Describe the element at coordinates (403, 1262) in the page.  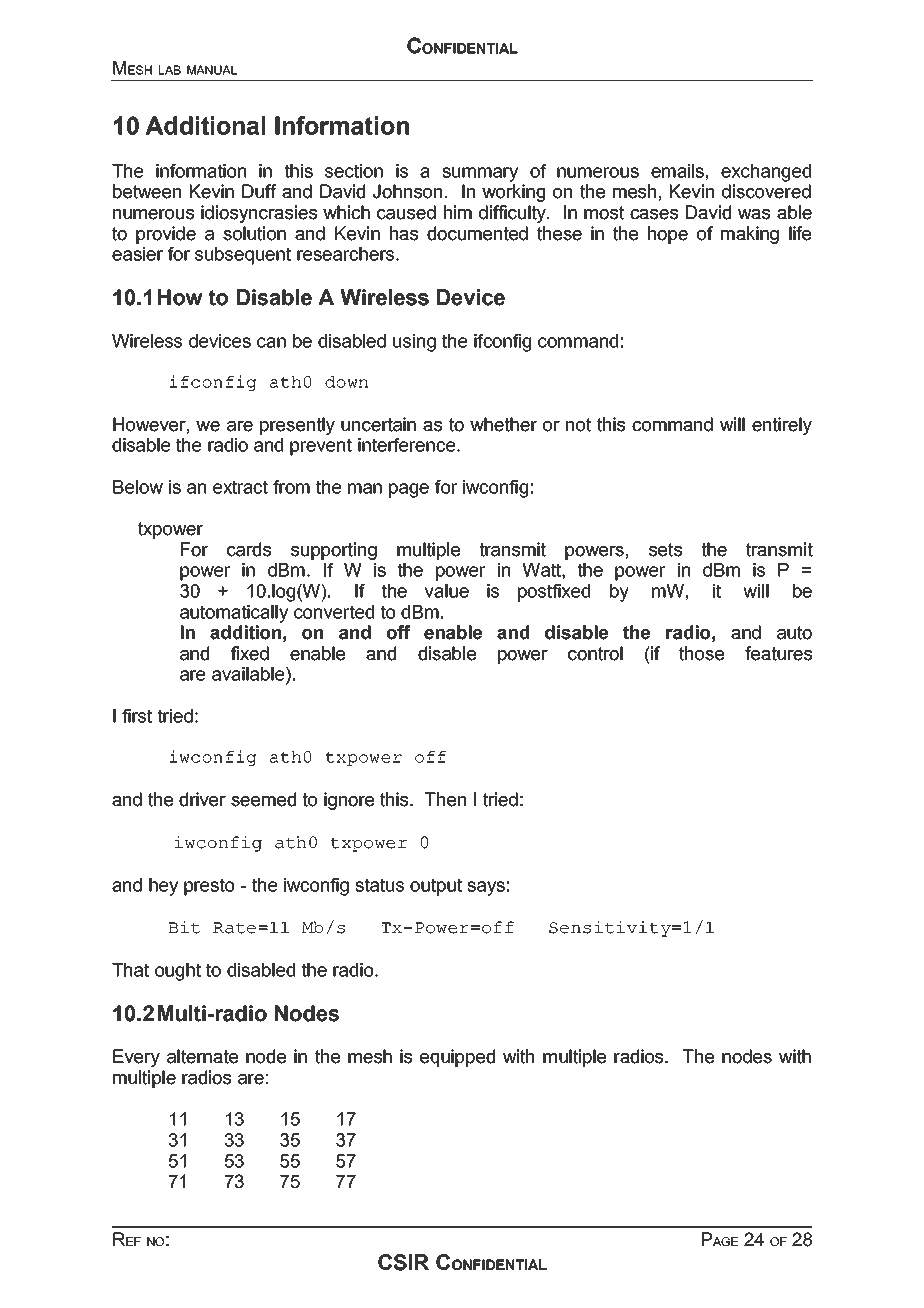
I see `CSIR` at that location.
